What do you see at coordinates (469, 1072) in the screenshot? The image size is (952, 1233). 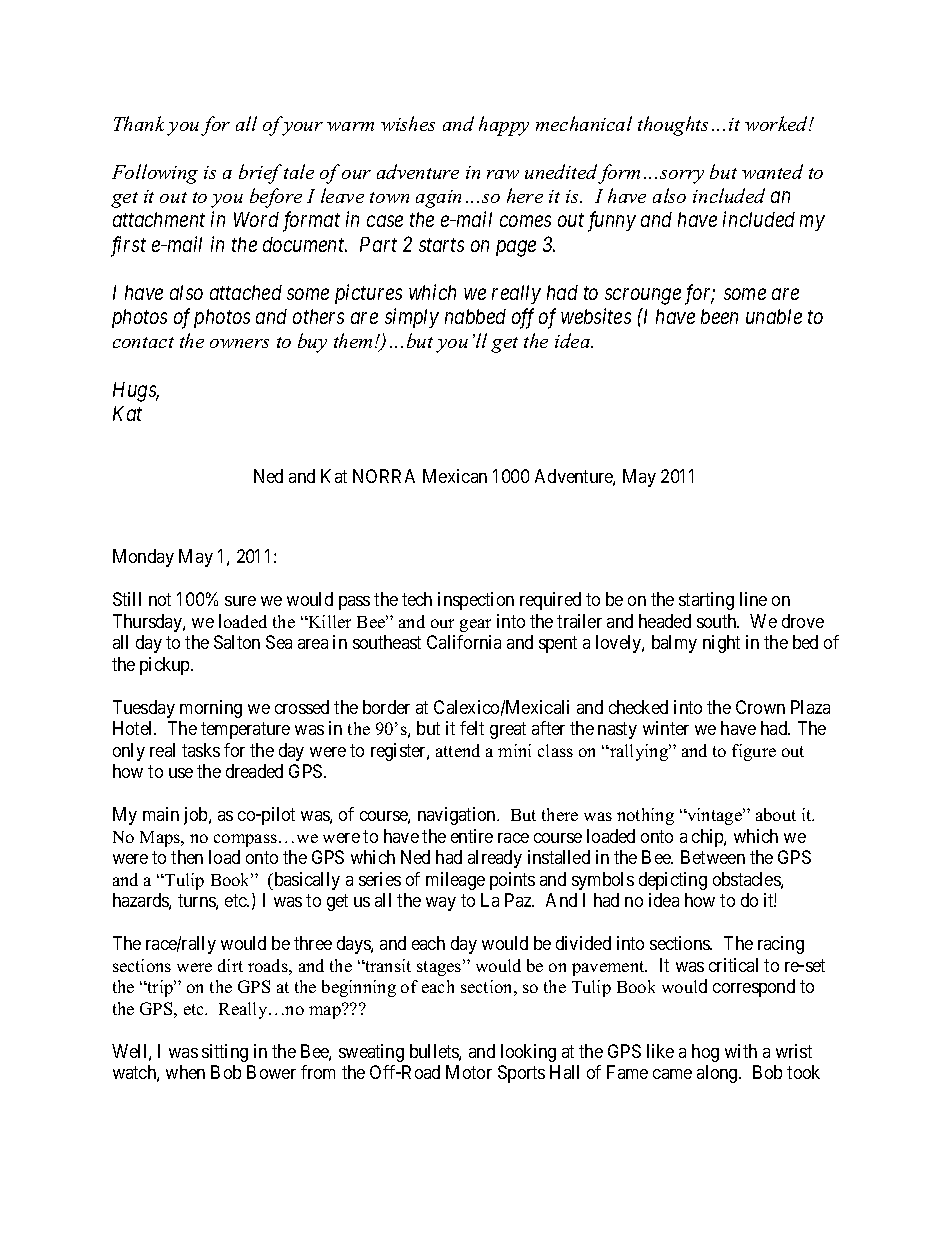 I see `Motor` at bounding box center [469, 1072].
